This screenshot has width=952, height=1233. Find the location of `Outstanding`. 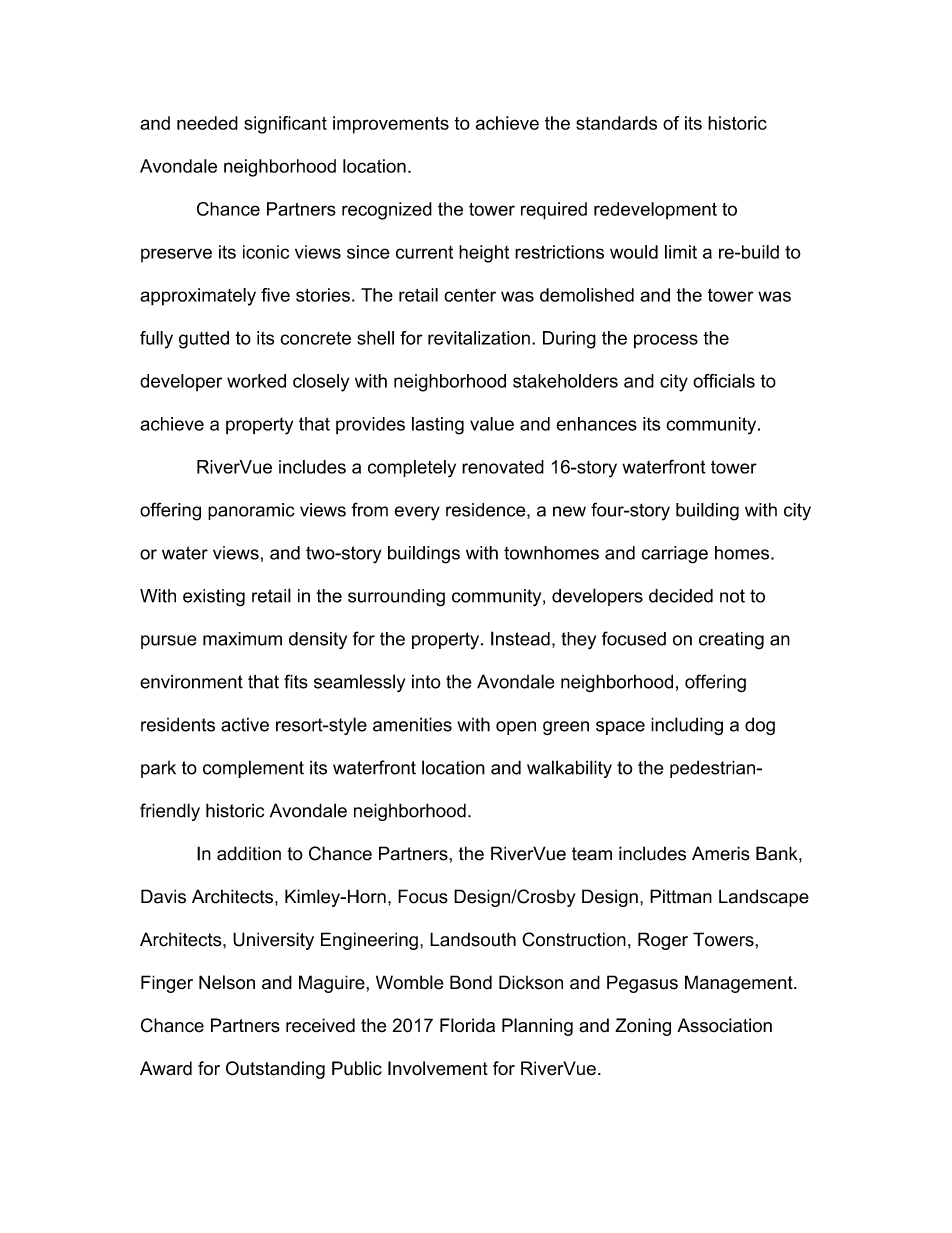

Outstanding is located at coordinates (275, 1070).
